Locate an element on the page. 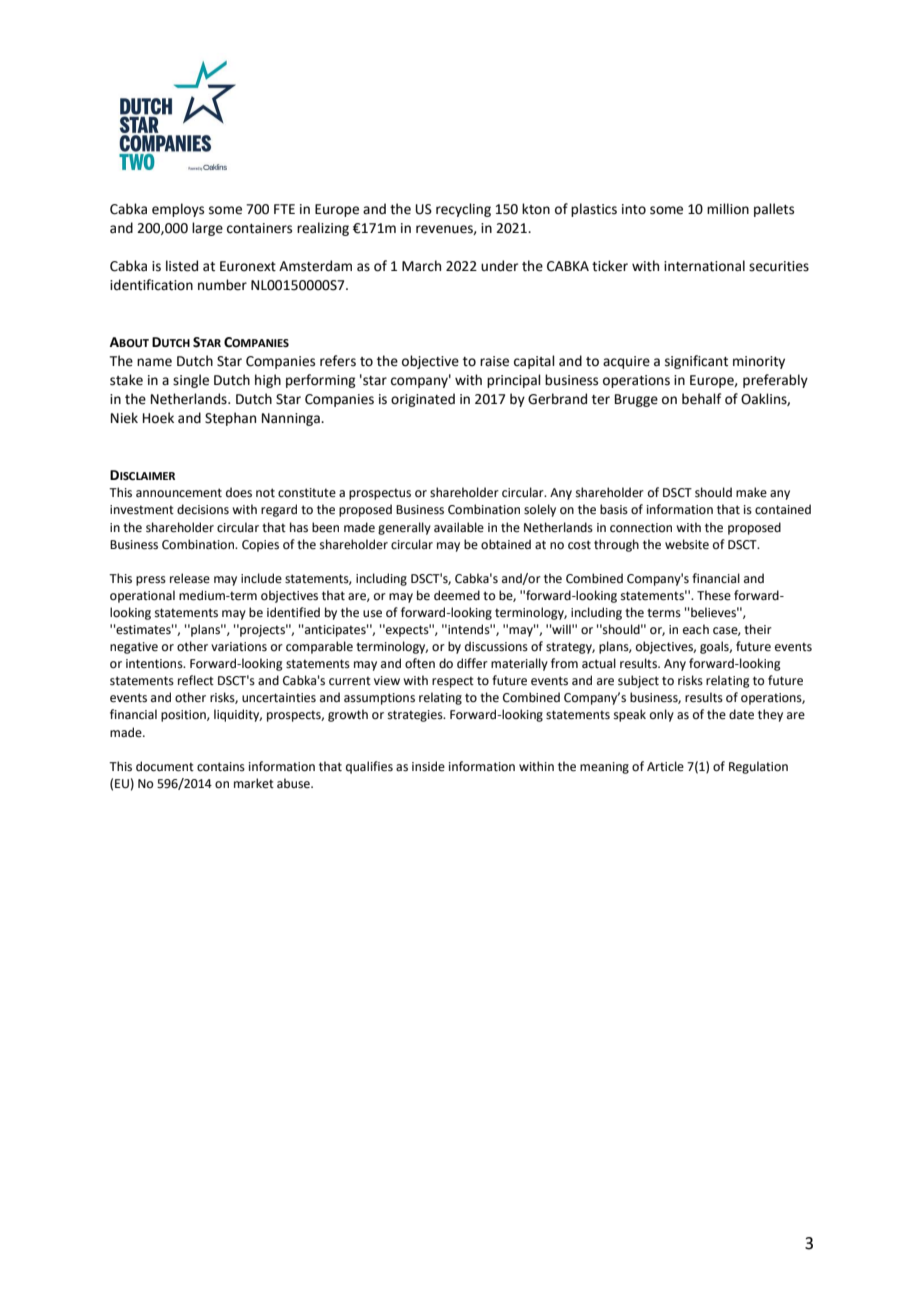 The height and width of the page is (1309, 924). million is located at coordinates (728, 209).
